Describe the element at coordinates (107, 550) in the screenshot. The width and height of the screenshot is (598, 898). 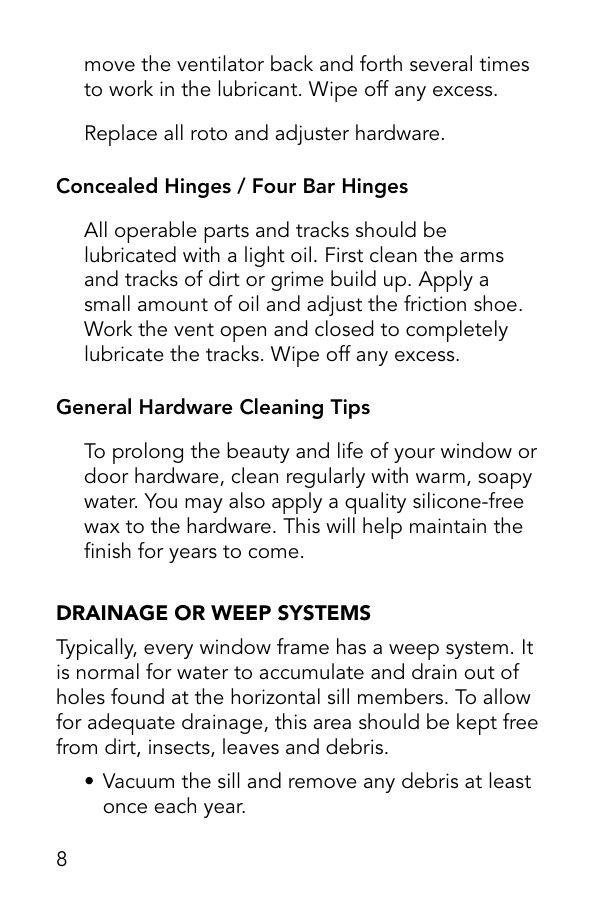
I see `finish` at that location.
